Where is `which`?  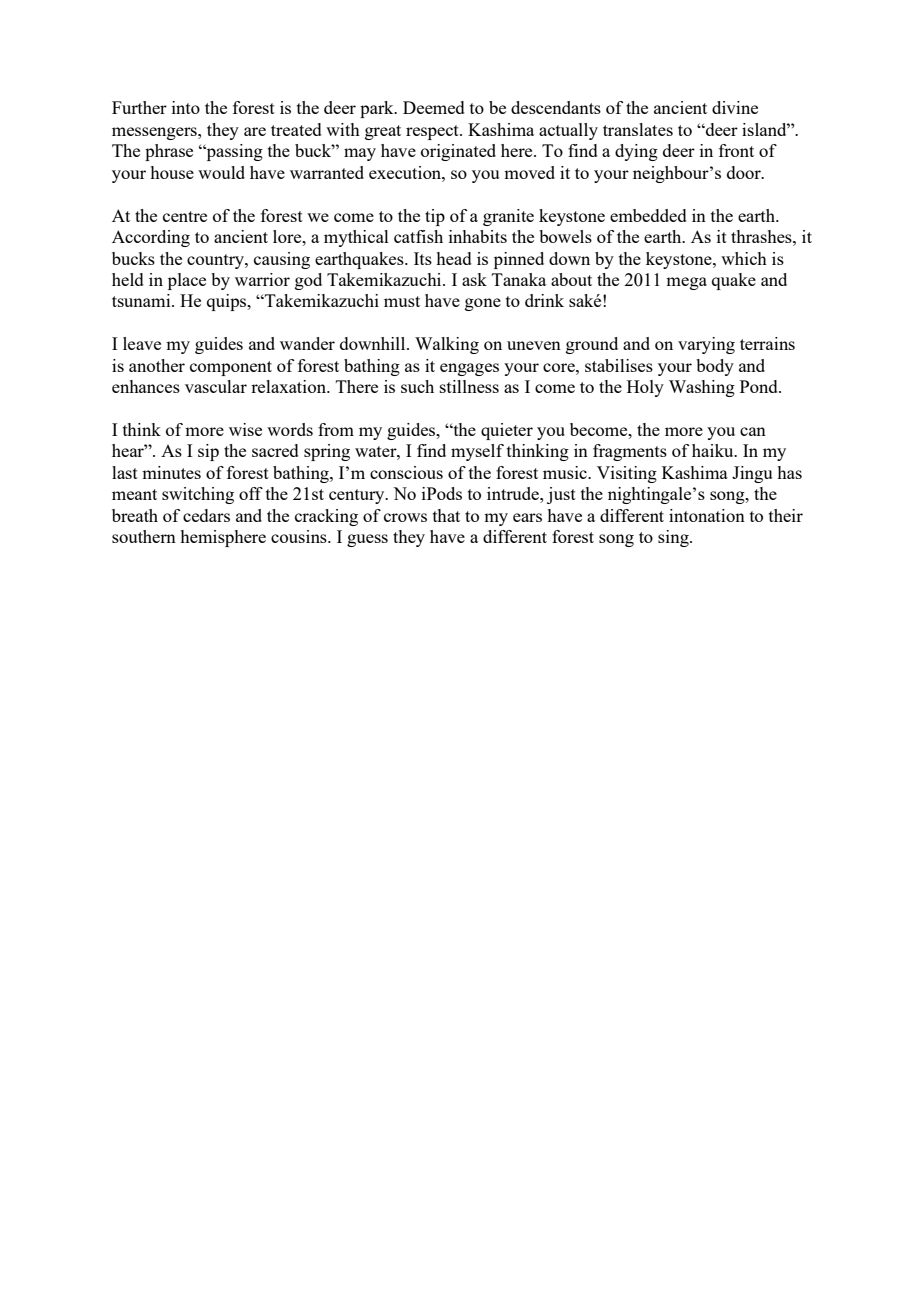
which is located at coordinates (744, 258).
